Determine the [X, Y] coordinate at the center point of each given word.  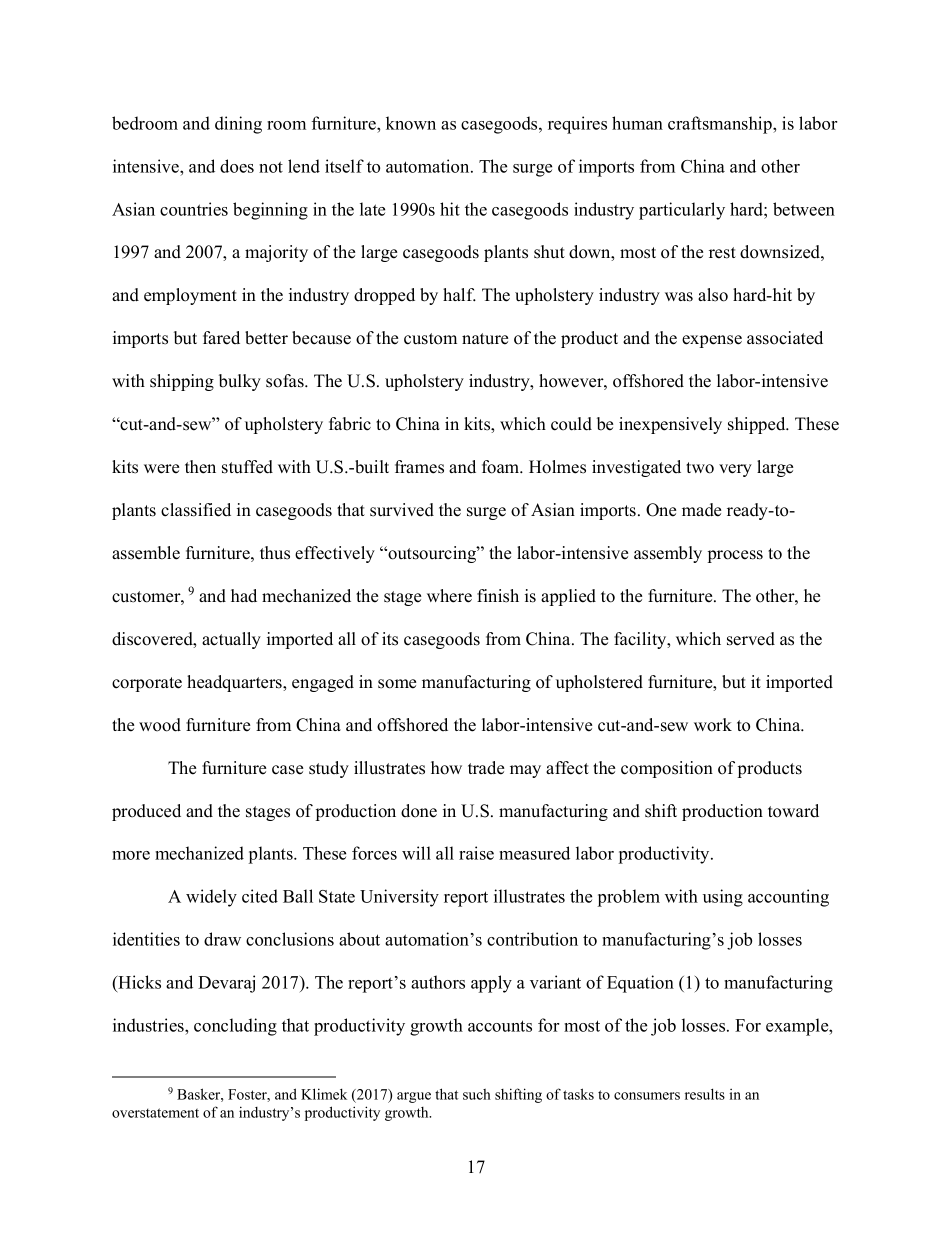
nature [485, 339]
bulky [240, 382]
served [751, 639]
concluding [235, 1027]
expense [712, 341]
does [237, 166]
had [244, 595]
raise [476, 853]
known [411, 123]
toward [793, 811]
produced [146, 812]
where [449, 596]
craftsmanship [721, 125]
